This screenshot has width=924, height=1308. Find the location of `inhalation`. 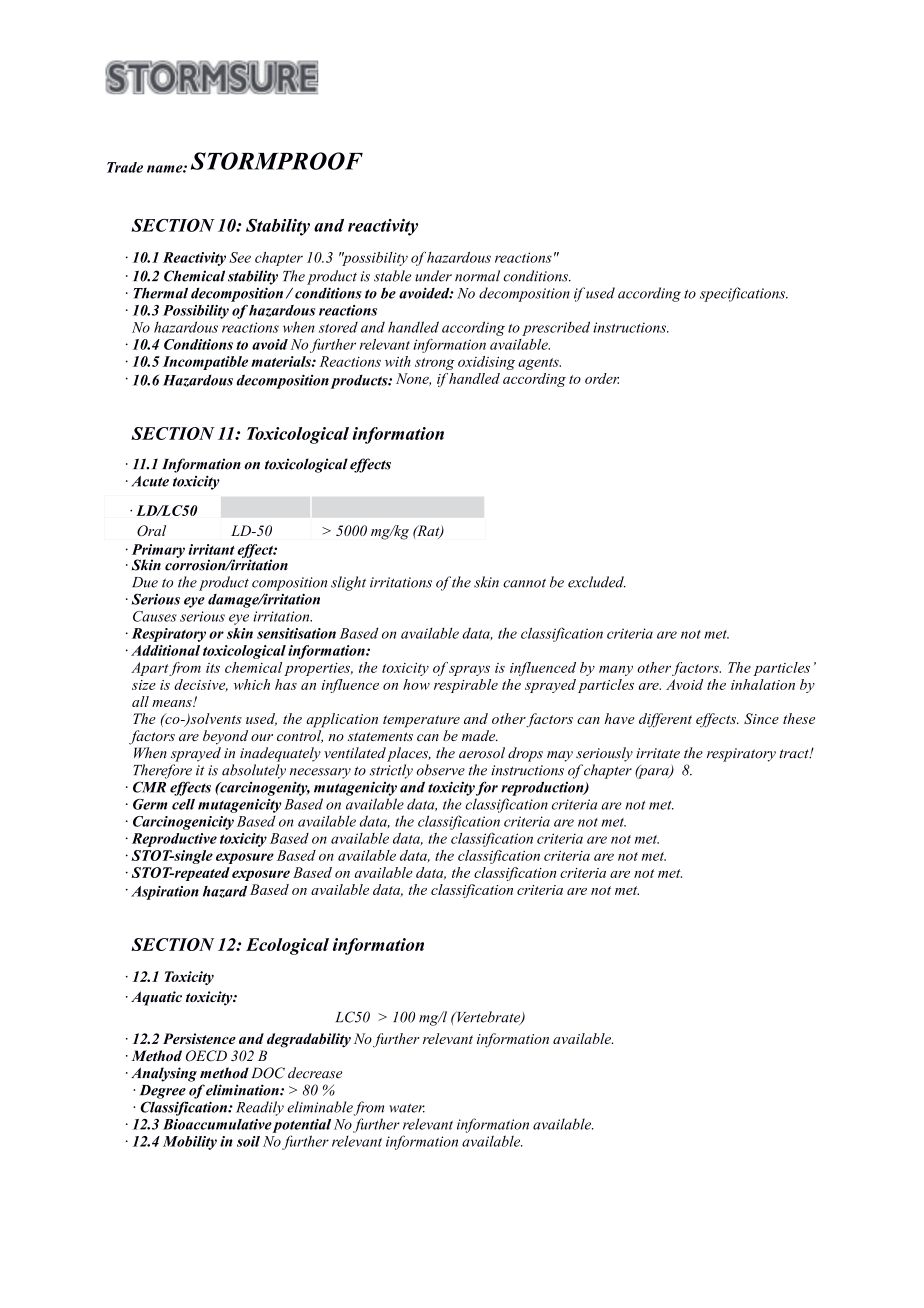

inhalation is located at coordinates (763, 684).
